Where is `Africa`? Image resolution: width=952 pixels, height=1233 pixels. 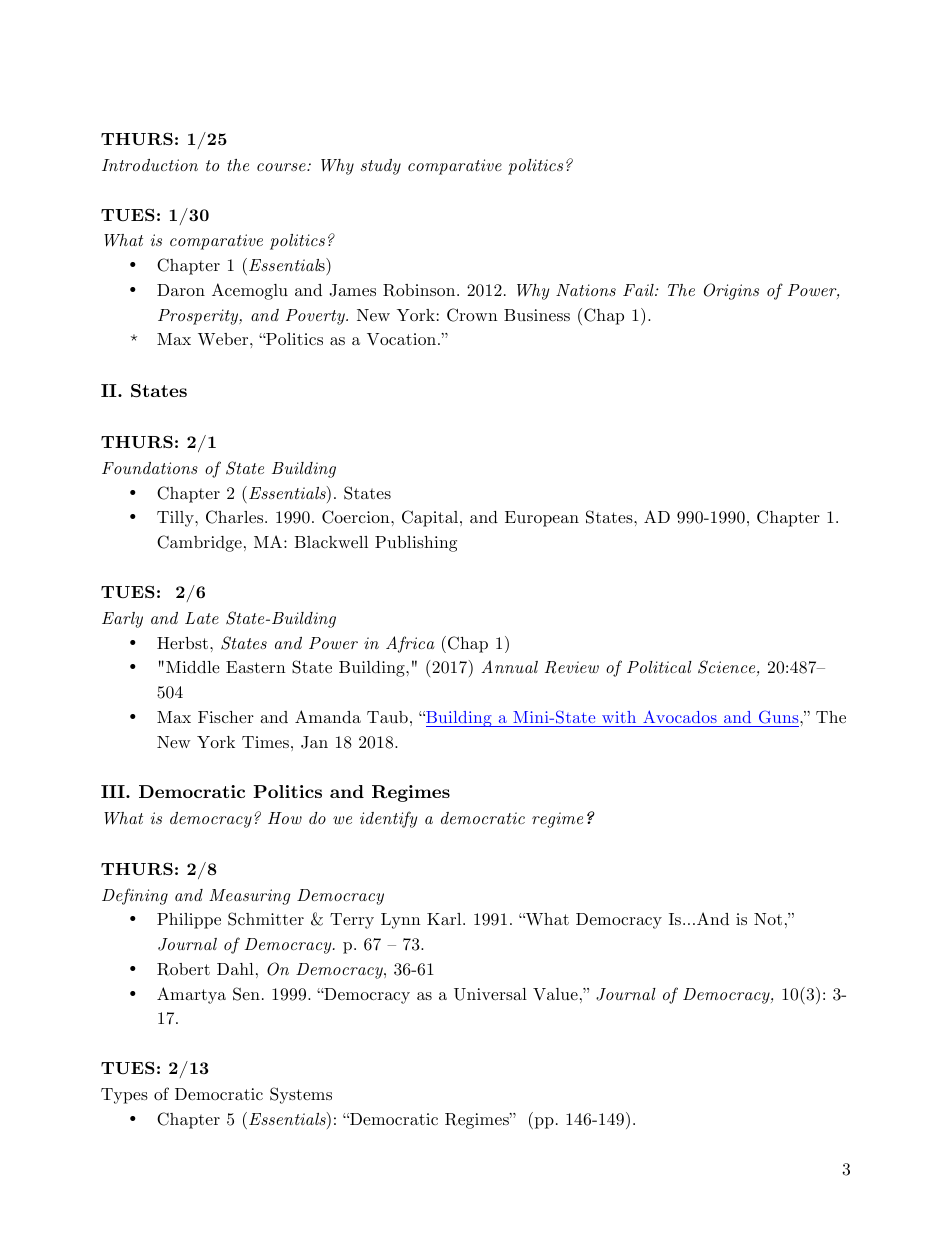
Africa is located at coordinates (410, 644).
